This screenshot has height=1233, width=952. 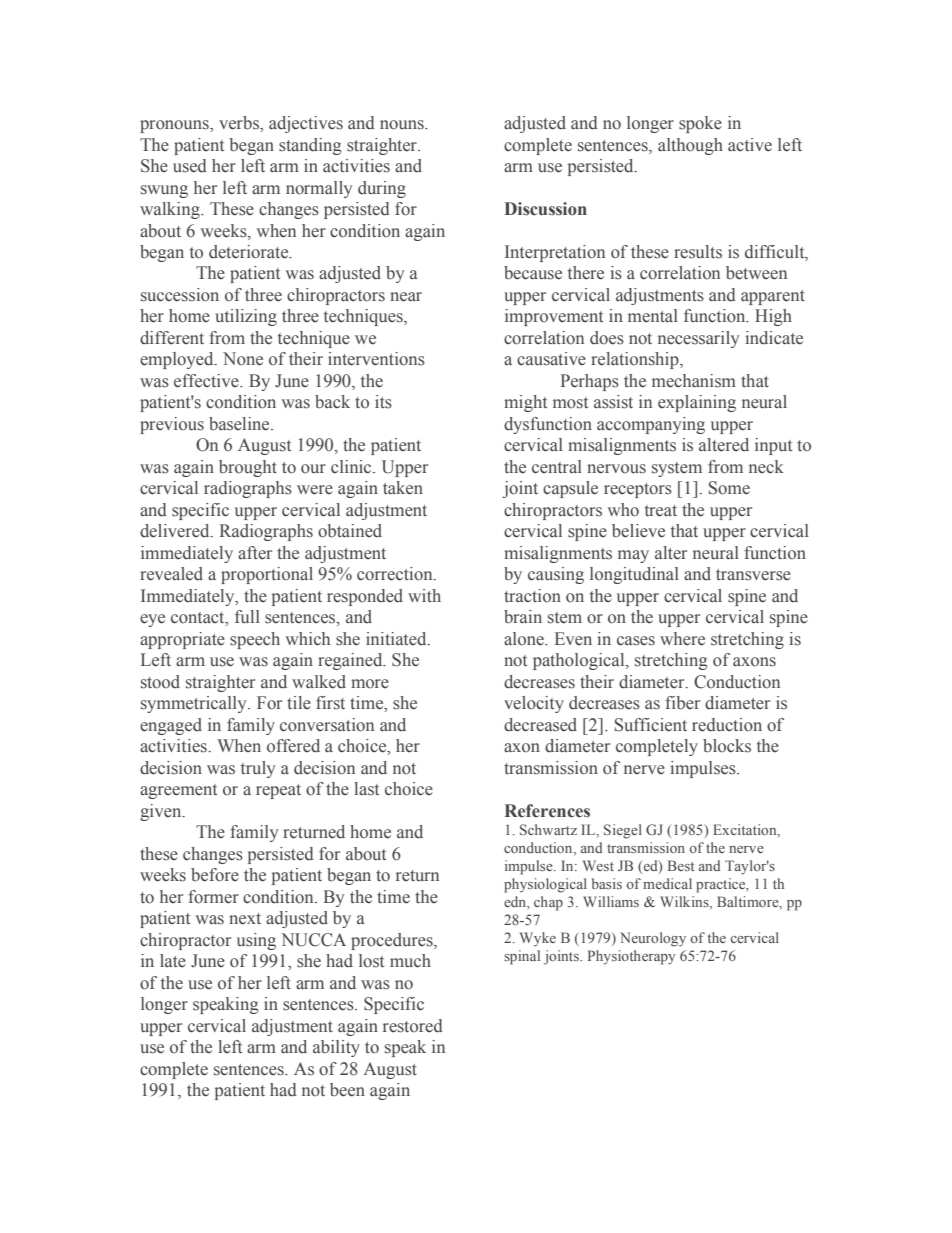 What do you see at coordinates (632, 957) in the screenshot?
I see `Physiotherapy` at bounding box center [632, 957].
